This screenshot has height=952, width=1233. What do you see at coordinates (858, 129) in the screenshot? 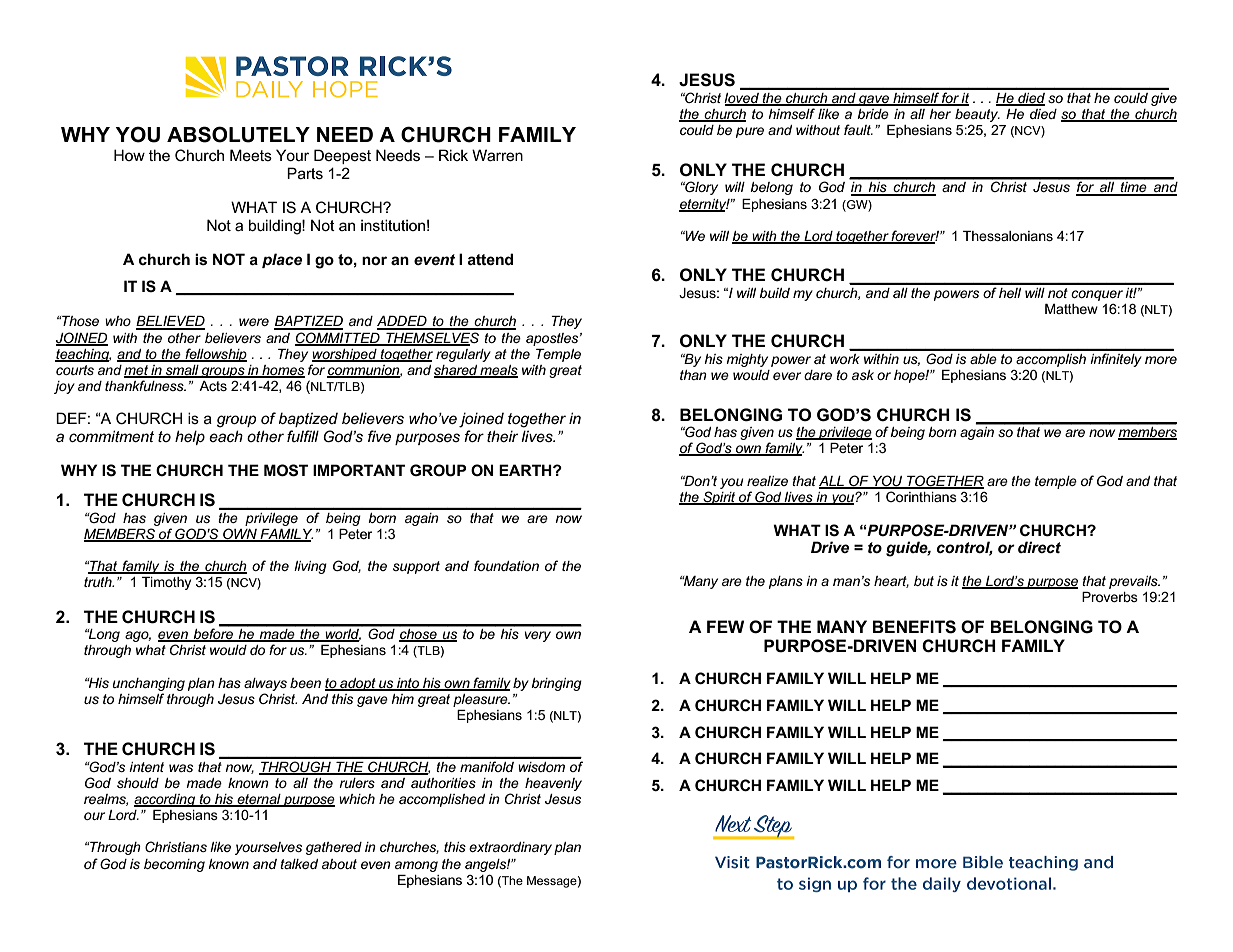
I see `fault` at bounding box center [858, 129].
